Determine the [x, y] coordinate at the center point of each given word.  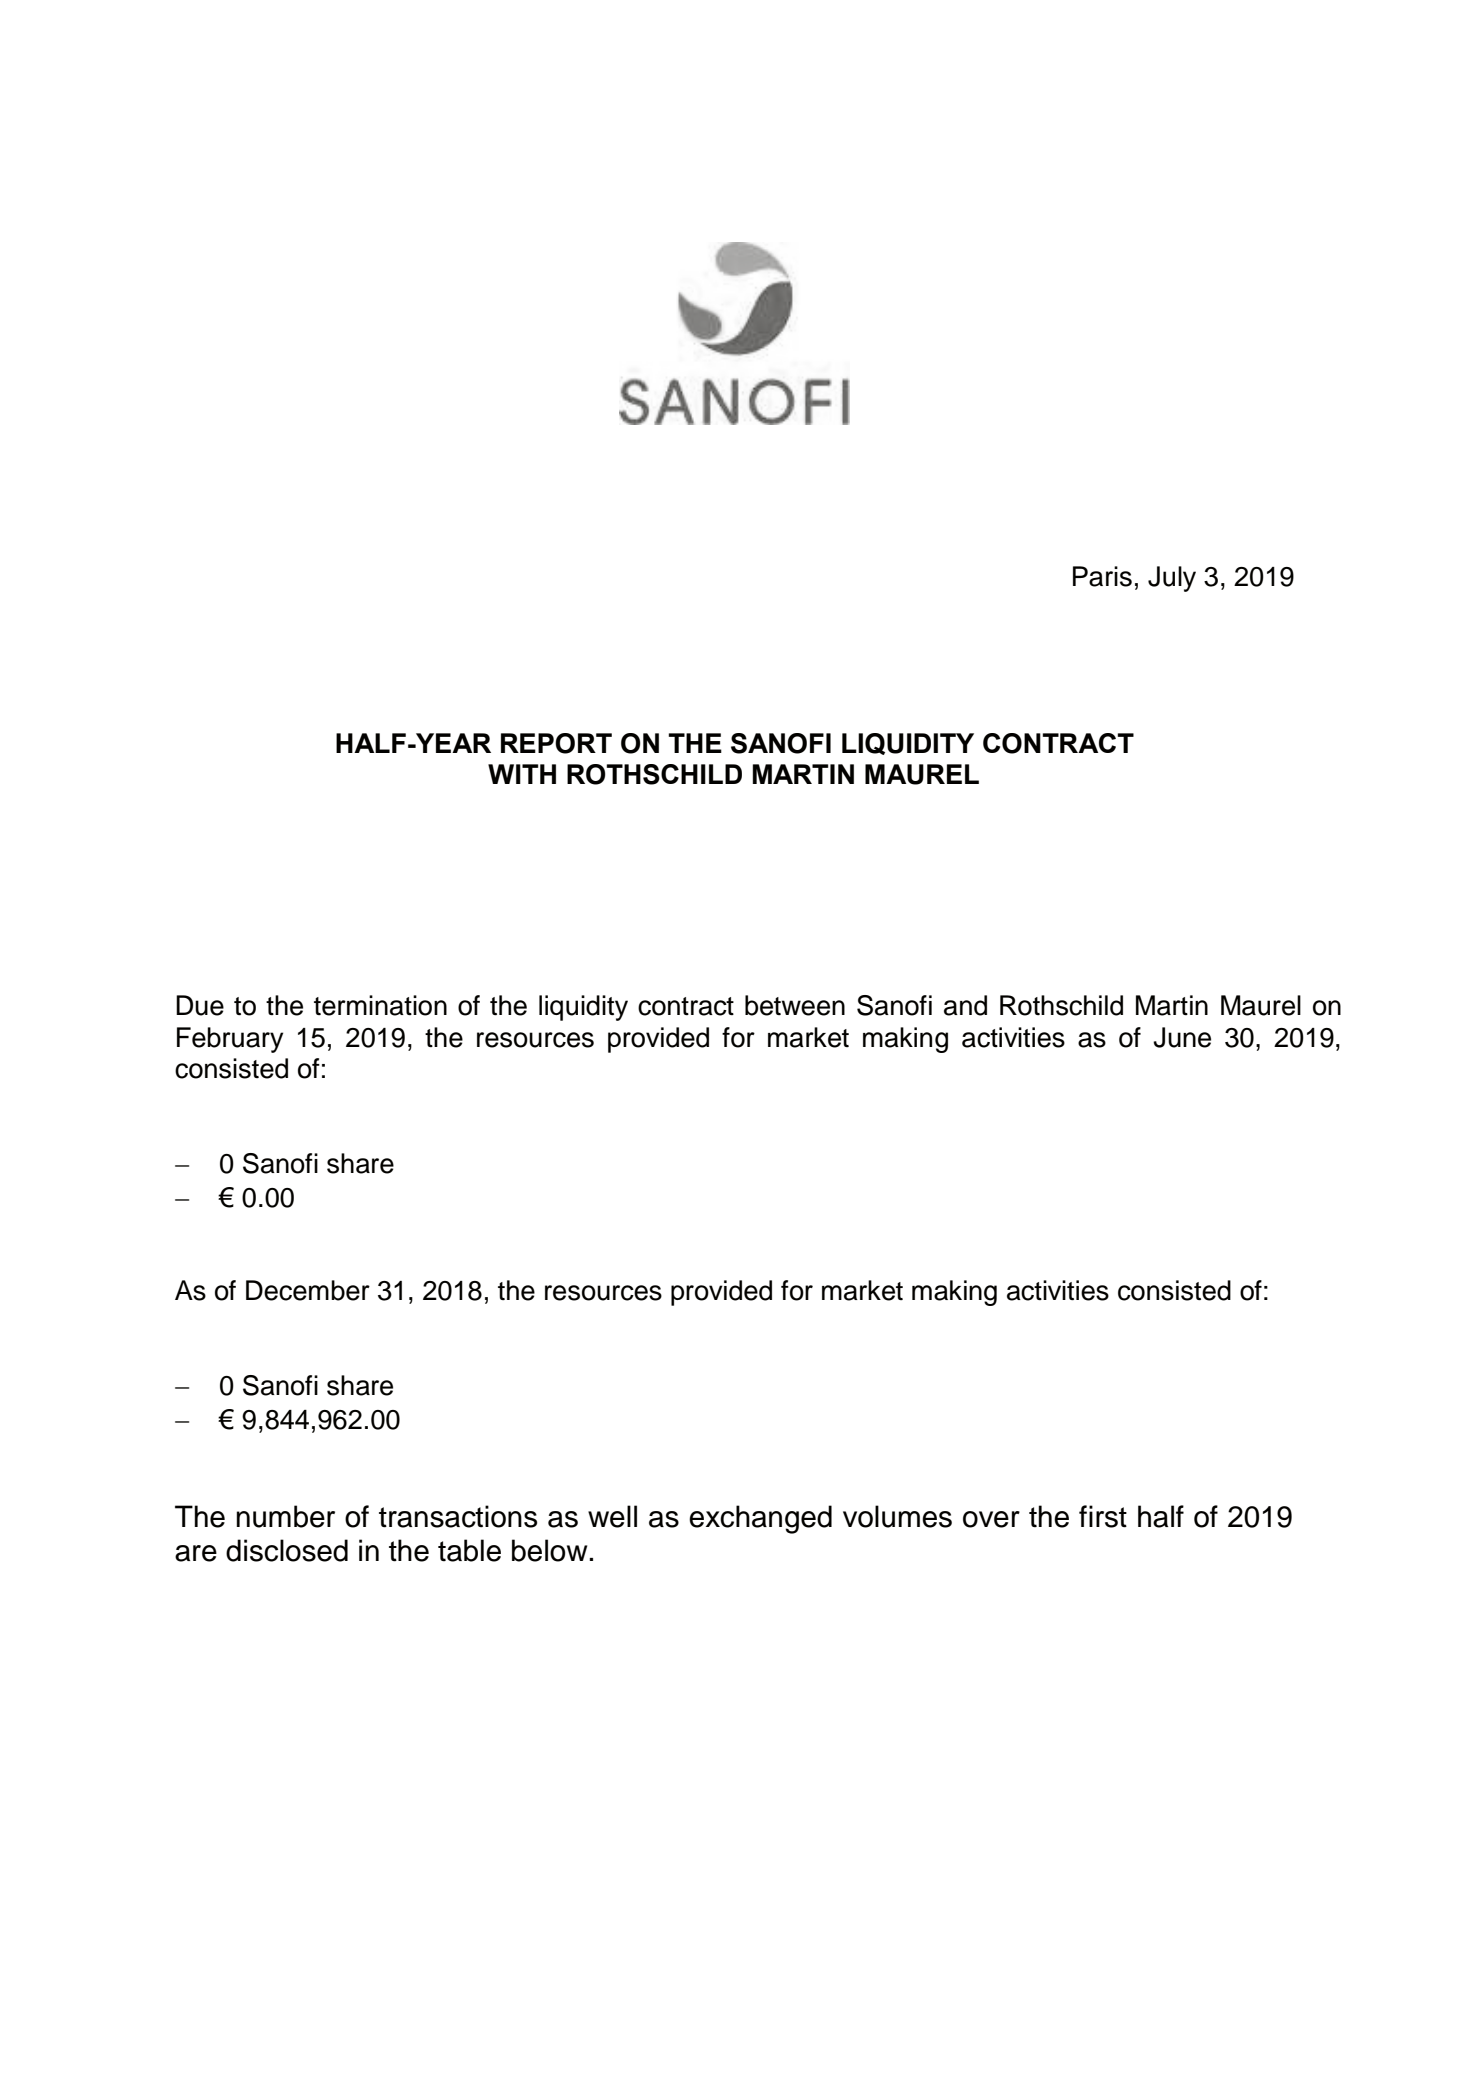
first [1103, 1516]
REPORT [556, 743]
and [965, 1005]
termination [380, 1005]
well [612, 1516]
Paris [1102, 576]
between [795, 1005]
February [230, 1040]
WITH [522, 774]
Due [200, 1005]
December [308, 1290]
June [1182, 1037]
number [285, 1516]
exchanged [760, 1519]
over [991, 1519]
